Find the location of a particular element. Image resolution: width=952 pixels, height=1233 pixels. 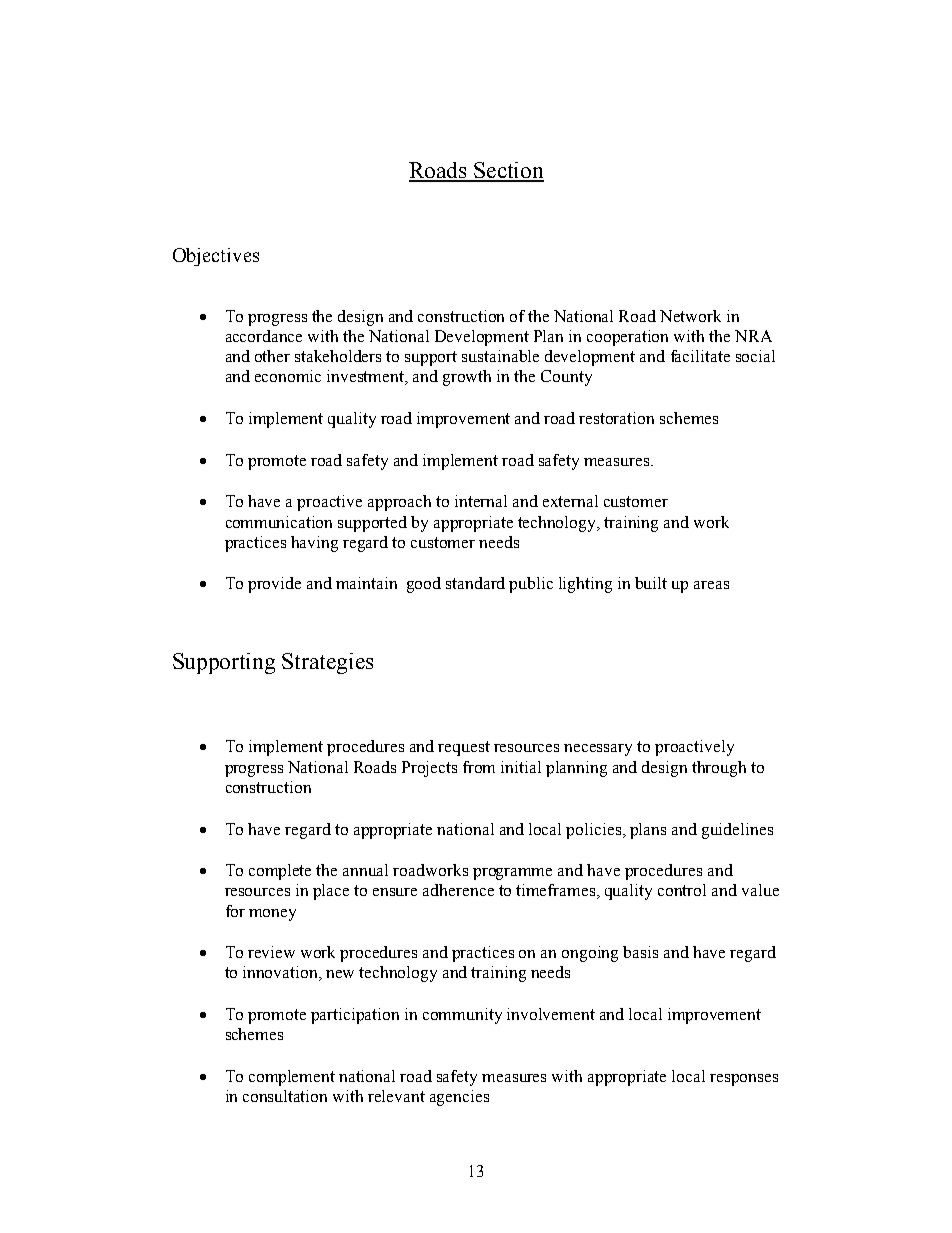

NRA is located at coordinates (753, 336).
